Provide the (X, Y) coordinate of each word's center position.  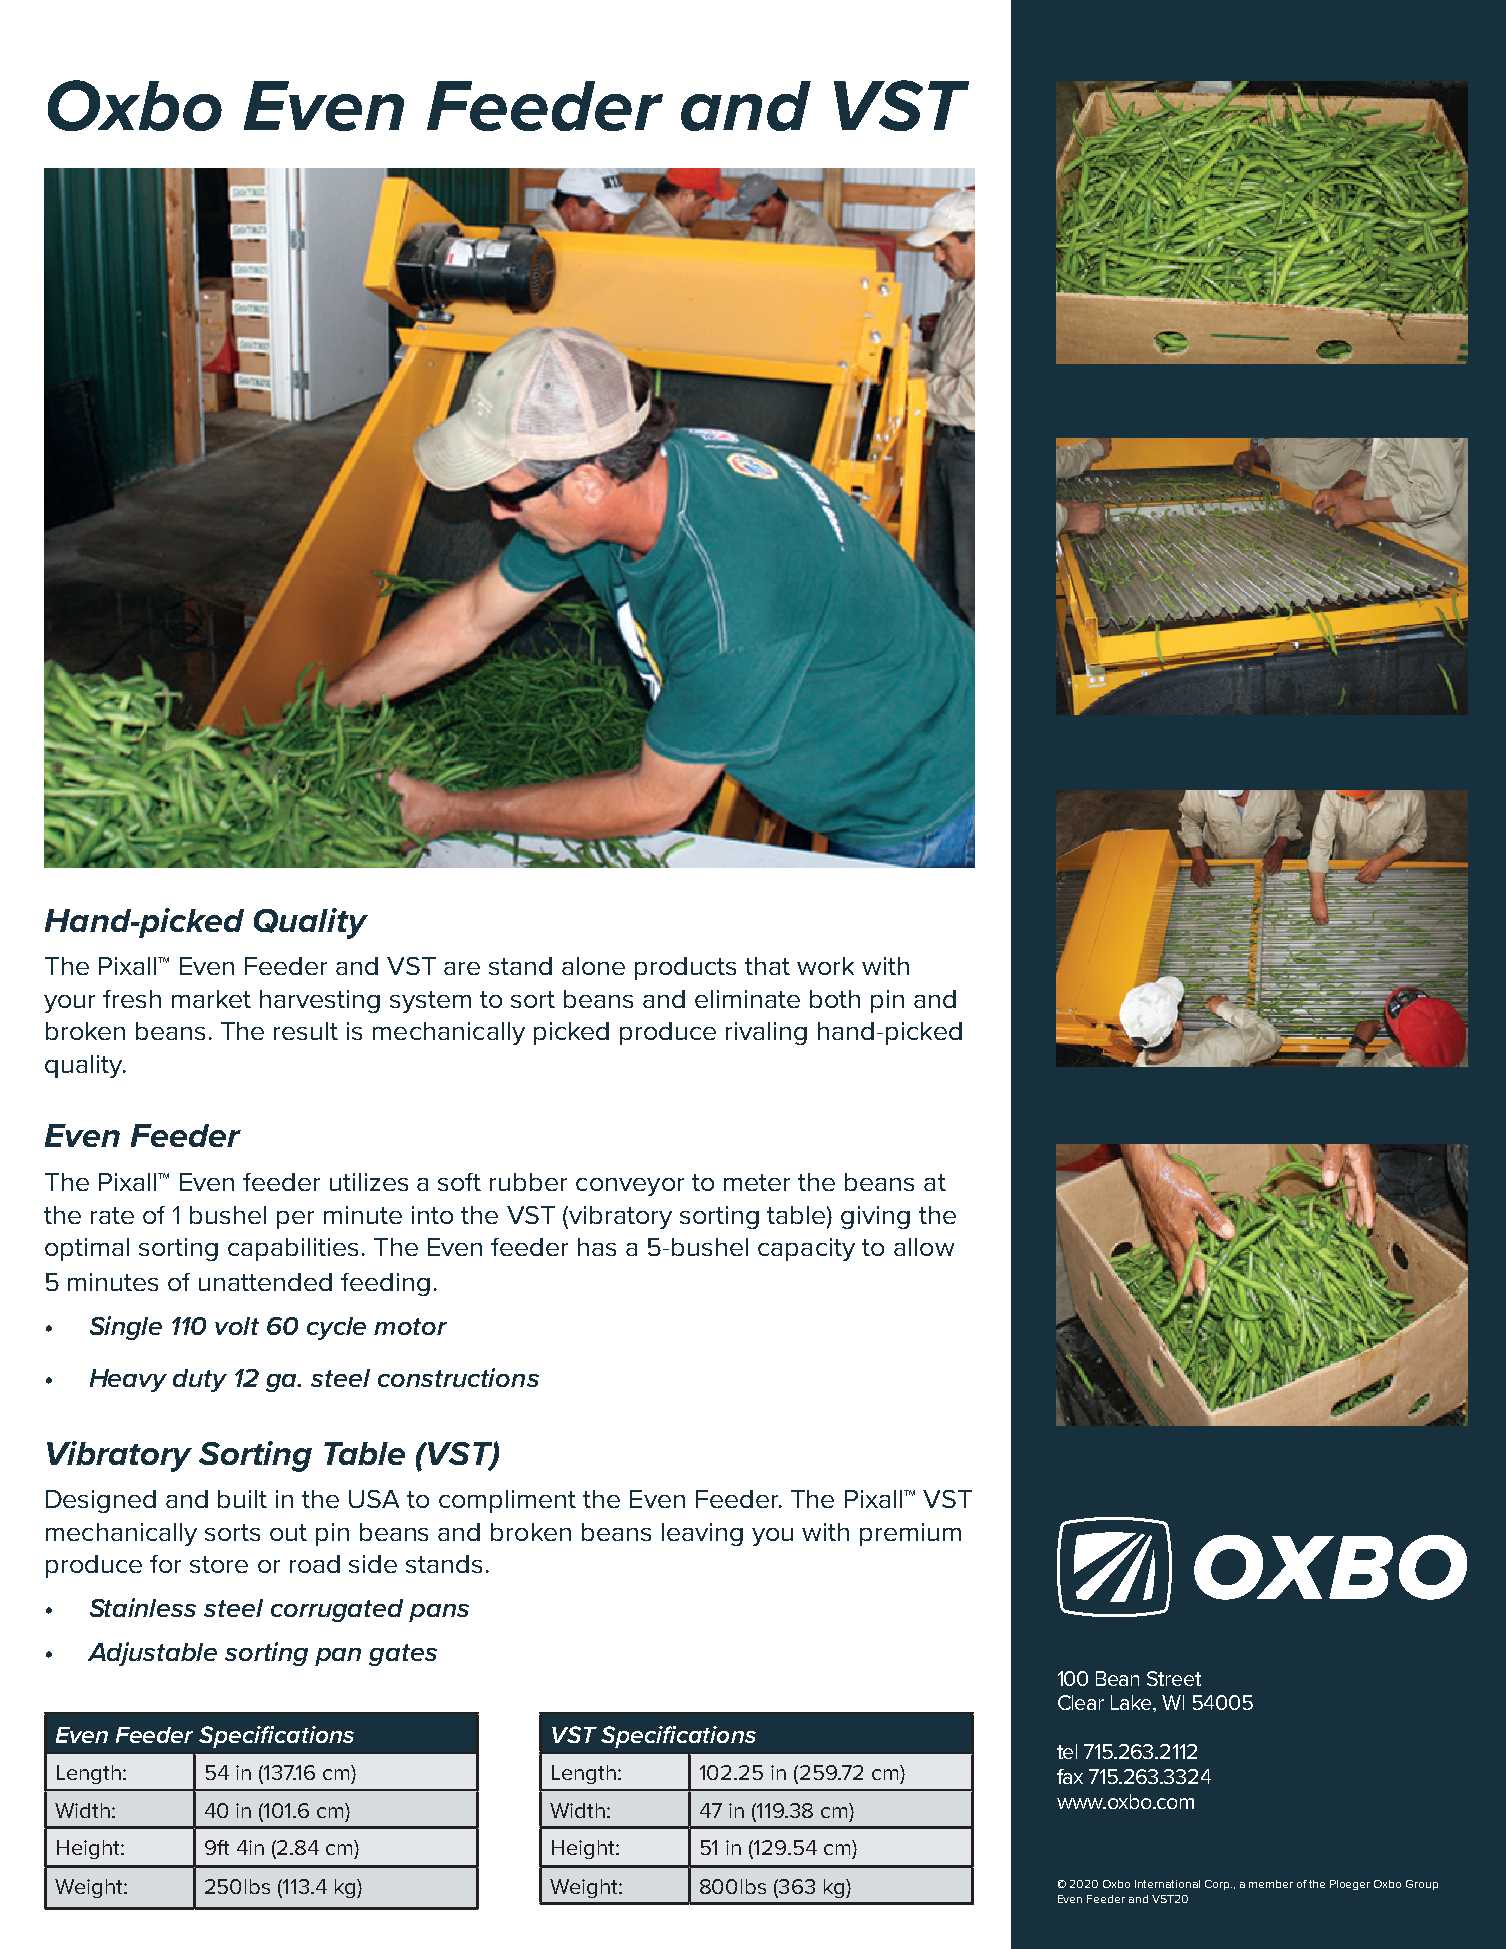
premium (910, 1534)
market (211, 999)
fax (1070, 1776)
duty (200, 1380)
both (835, 999)
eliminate (747, 999)
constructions (458, 1377)
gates (403, 1655)
